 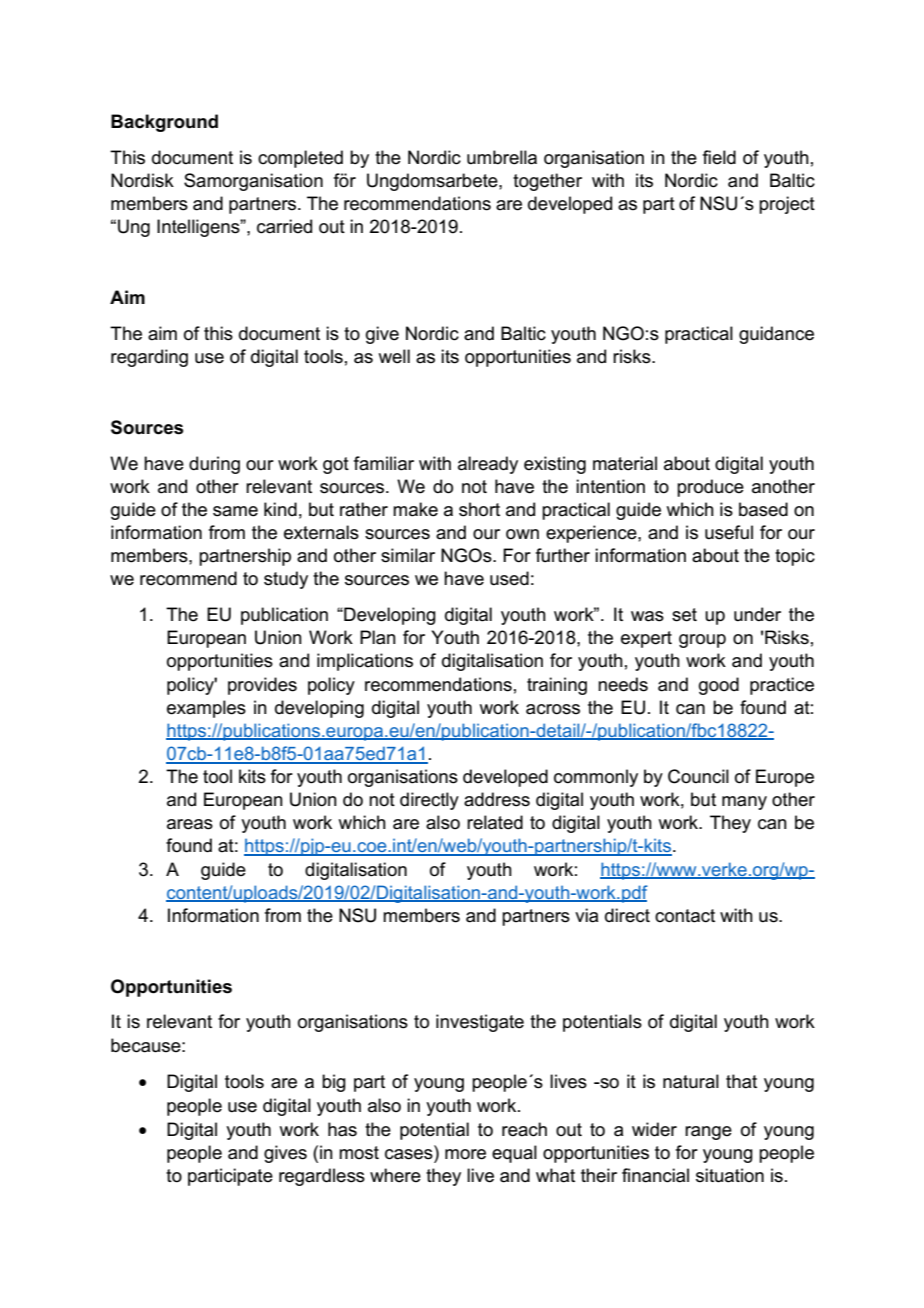 What do you see at coordinates (744, 803) in the screenshot?
I see `many` at bounding box center [744, 803].
